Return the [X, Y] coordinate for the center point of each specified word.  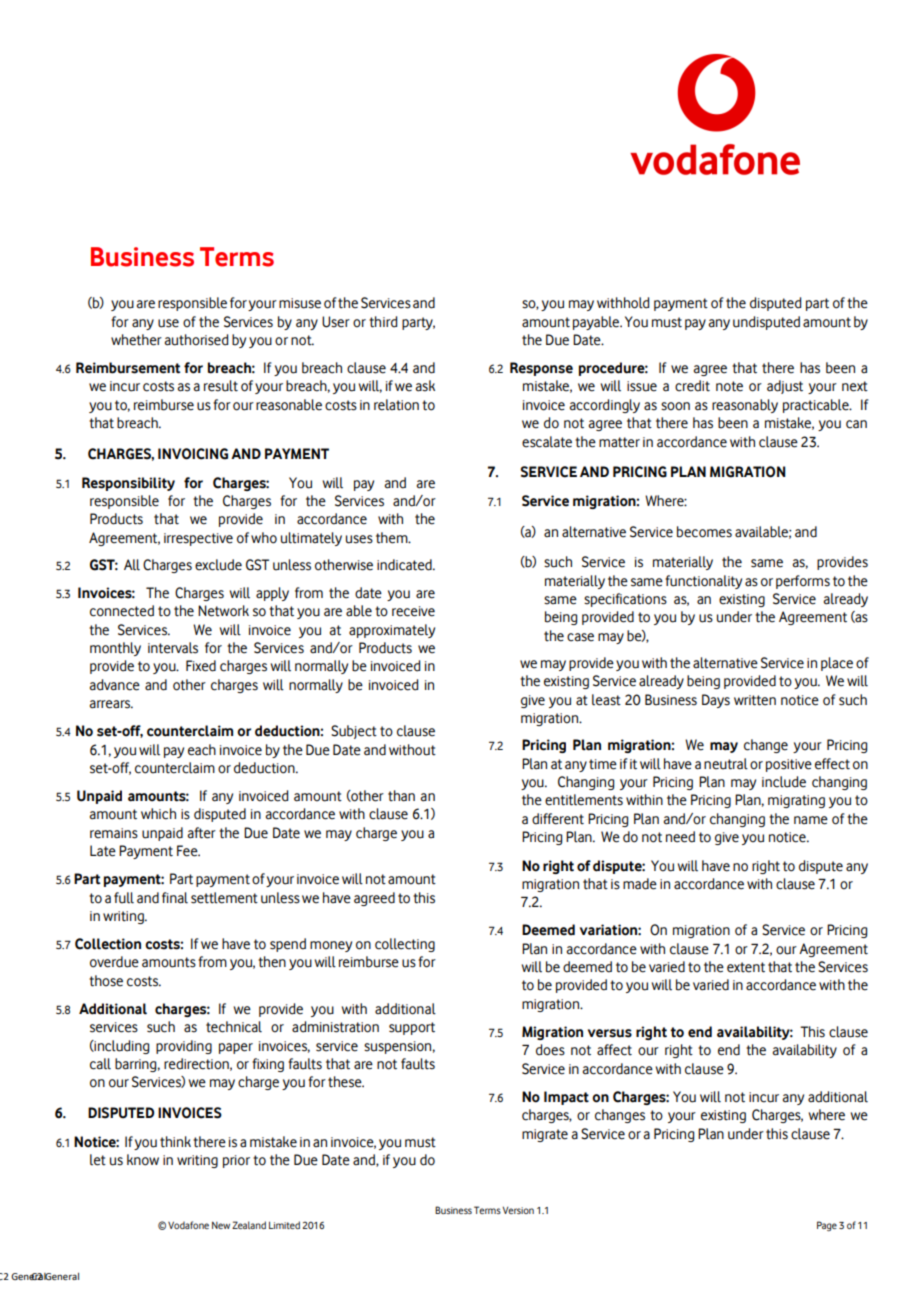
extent [746, 967]
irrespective [198, 539]
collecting [405, 945]
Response [541, 369]
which [158, 814]
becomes [704, 532]
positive [789, 765]
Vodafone [188, 1225]
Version [518, 1210]
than [401, 796]
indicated [405, 565]
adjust [785, 387]
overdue [114, 962]
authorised [196, 340]
